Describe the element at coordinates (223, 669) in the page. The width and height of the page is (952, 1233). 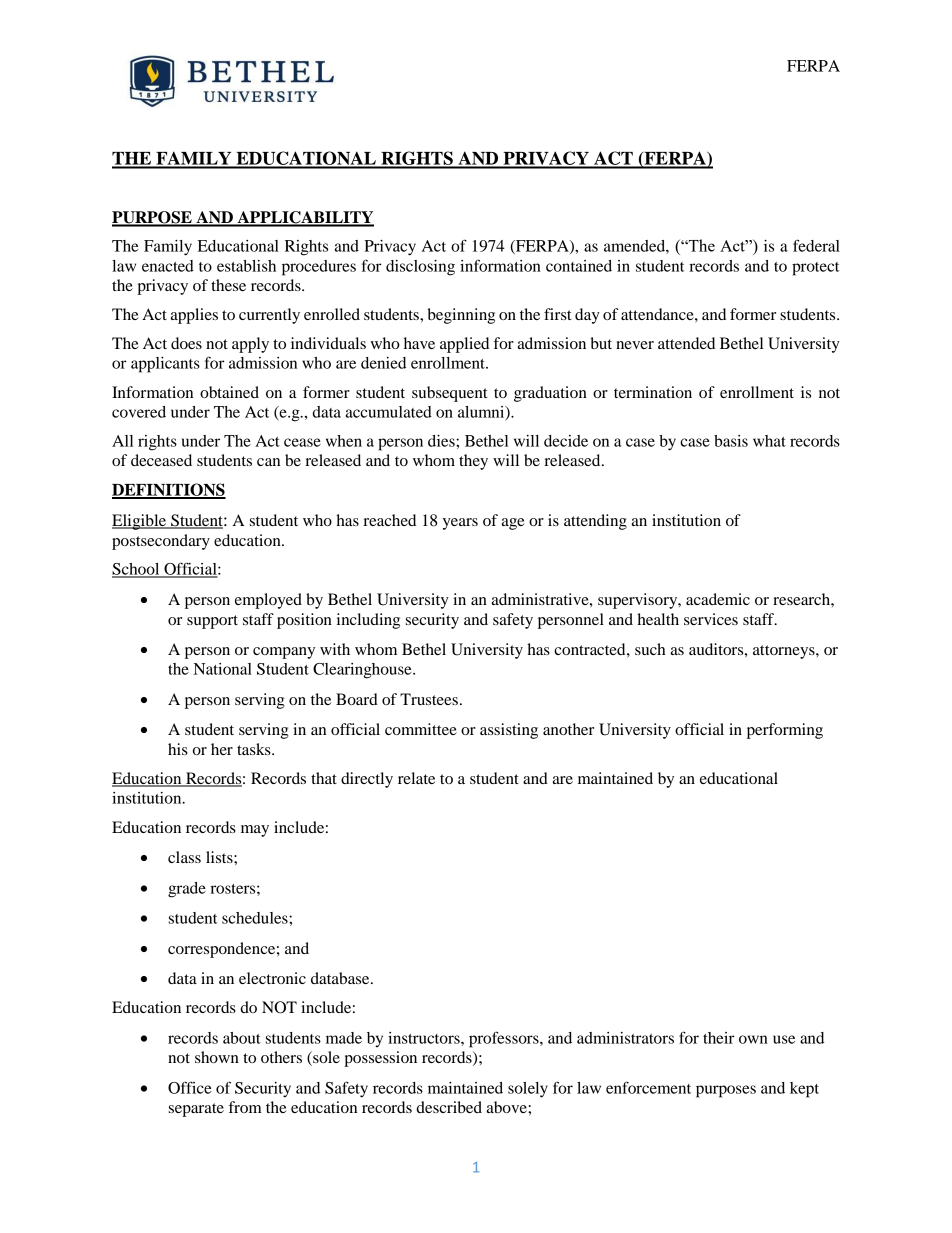
I see `National` at that location.
